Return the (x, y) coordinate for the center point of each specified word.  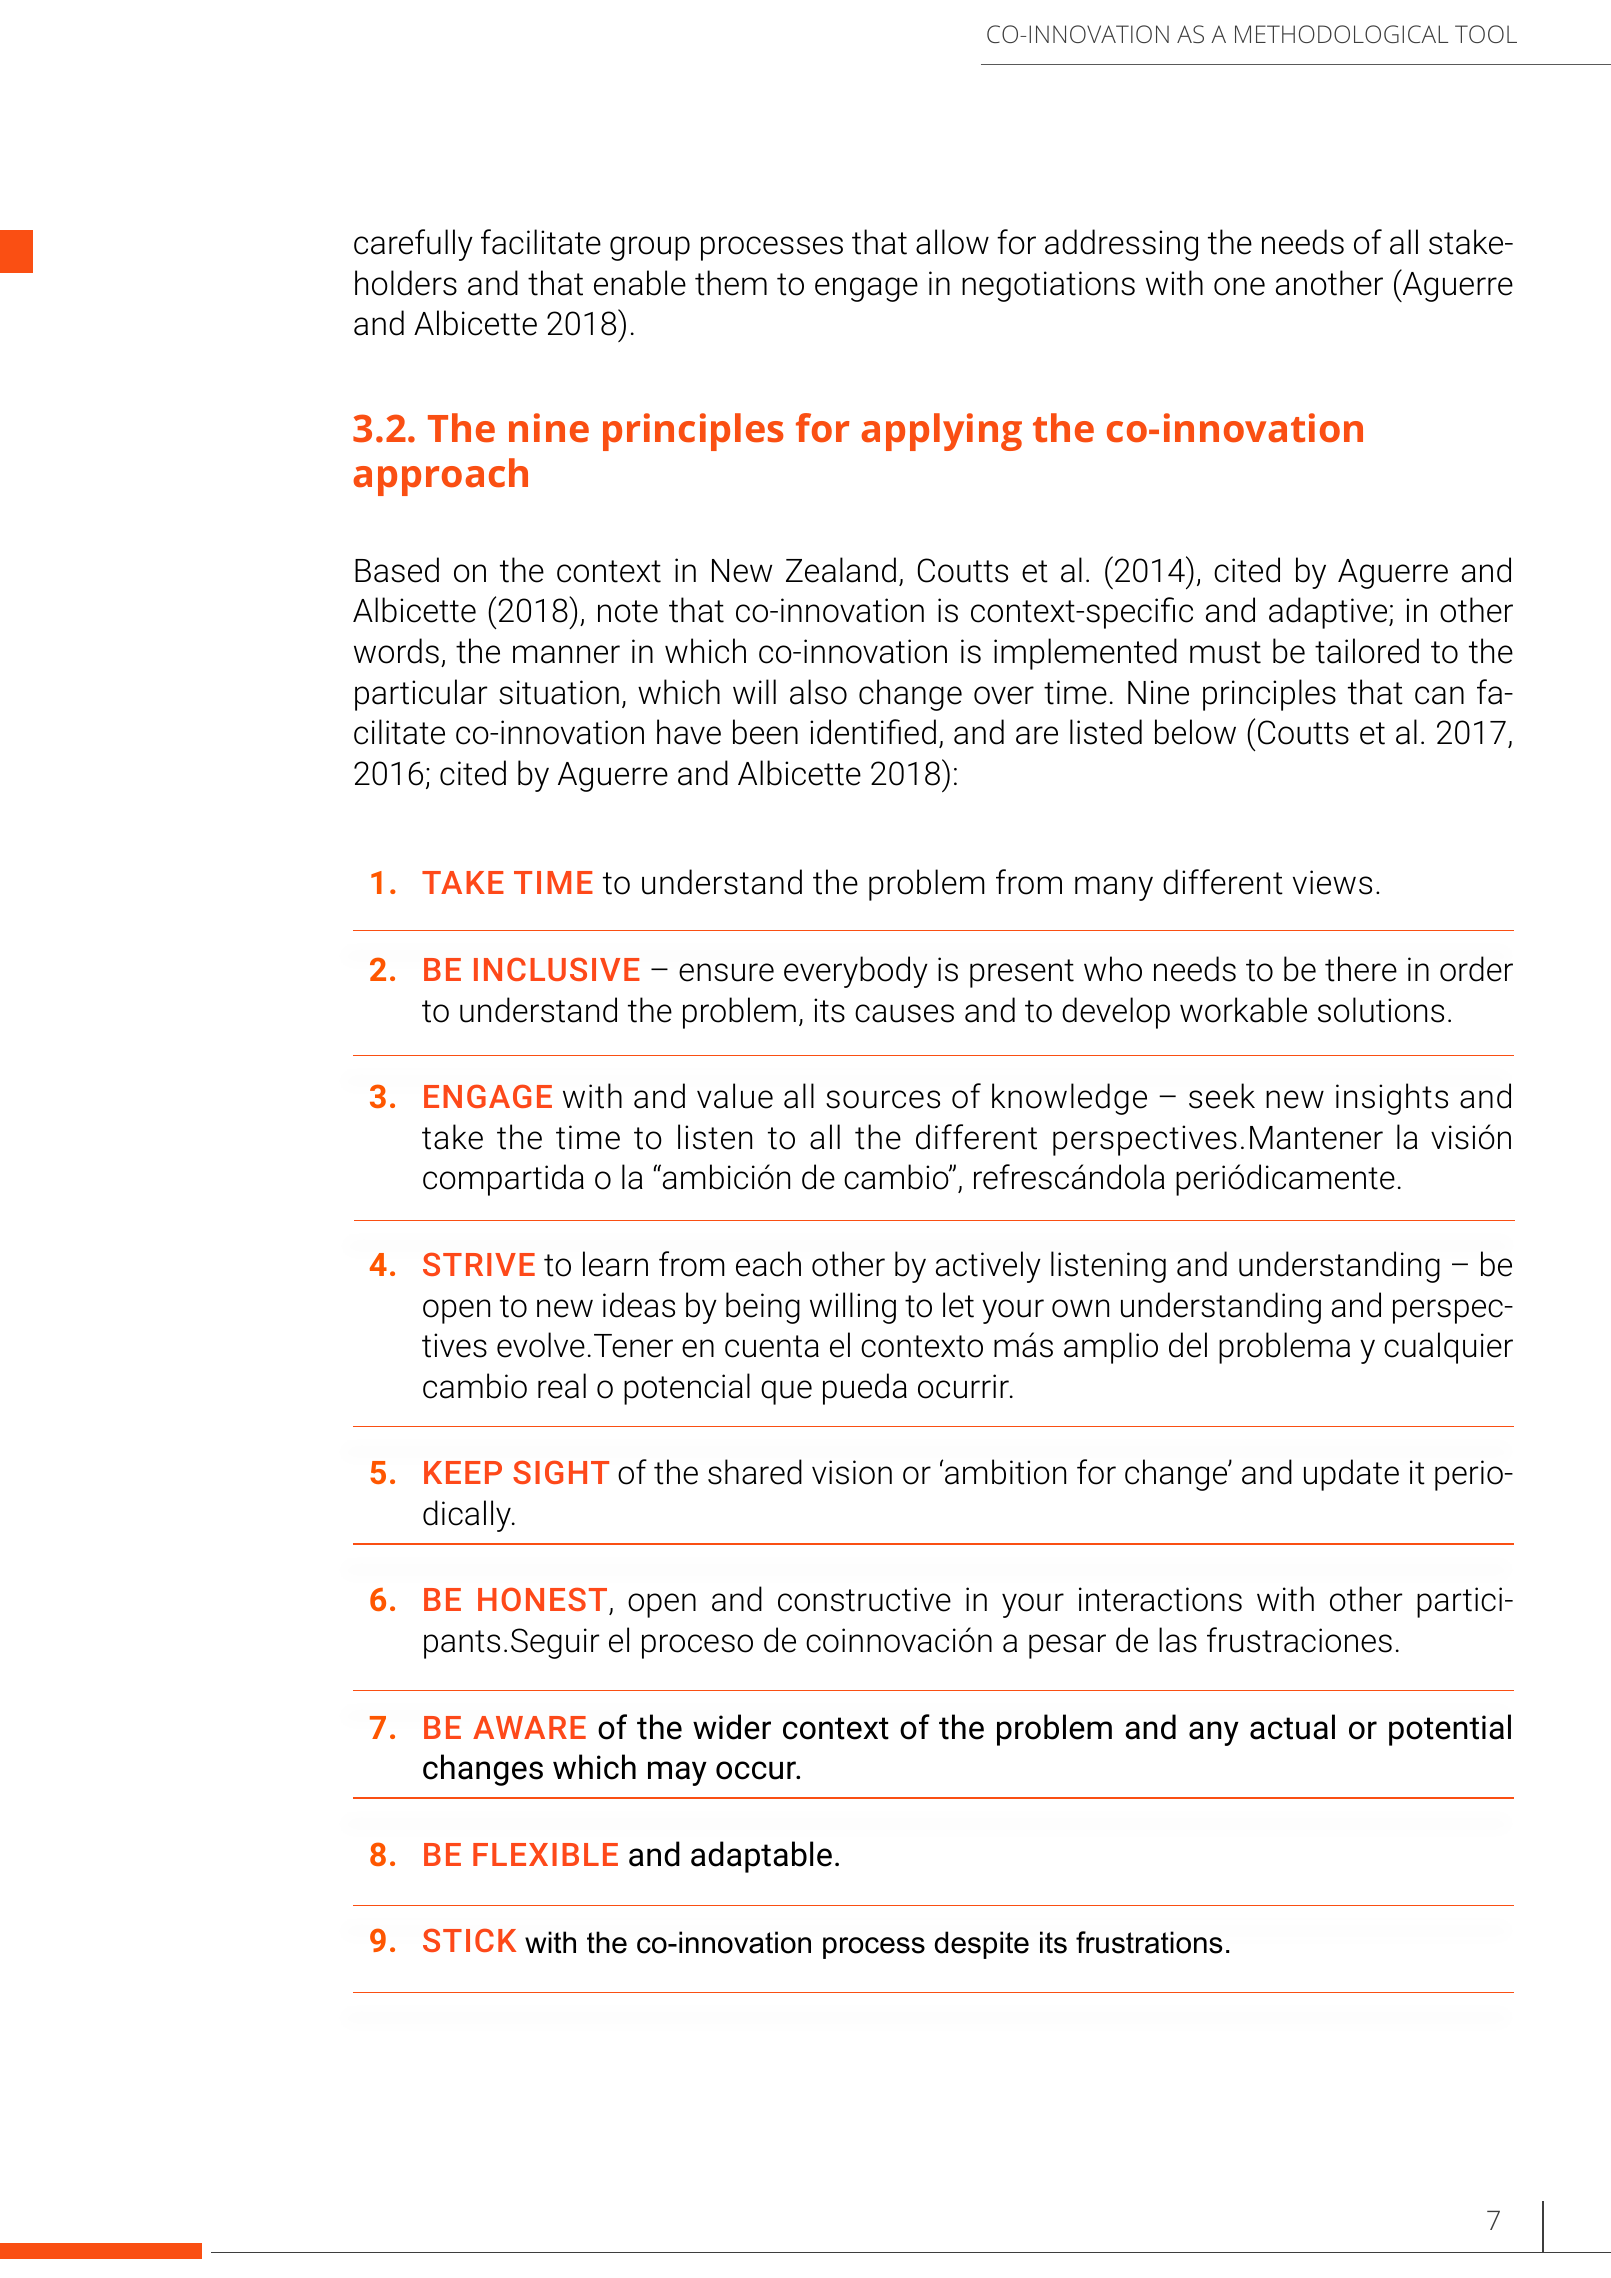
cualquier (1448, 1348)
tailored (1367, 651)
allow (952, 242)
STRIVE (479, 1264)
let (958, 1305)
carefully (413, 245)
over (1004, 695)
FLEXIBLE (545, 1854)
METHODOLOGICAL (1341, 34)
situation (559, 692)
